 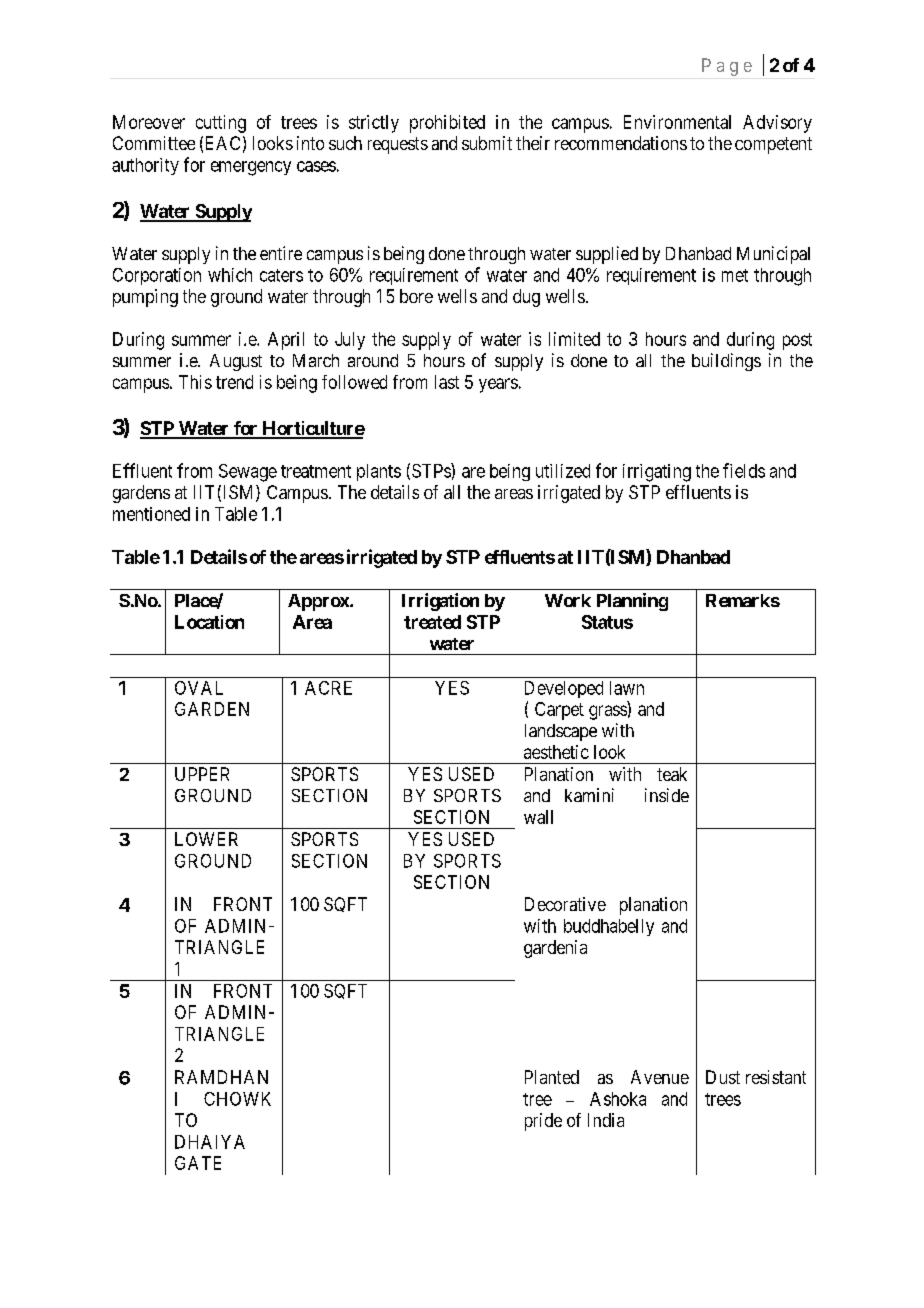 What do you see at coordinates (723, 1077) in the page?
I see `Dust` at bounding box center [723, 1077].
